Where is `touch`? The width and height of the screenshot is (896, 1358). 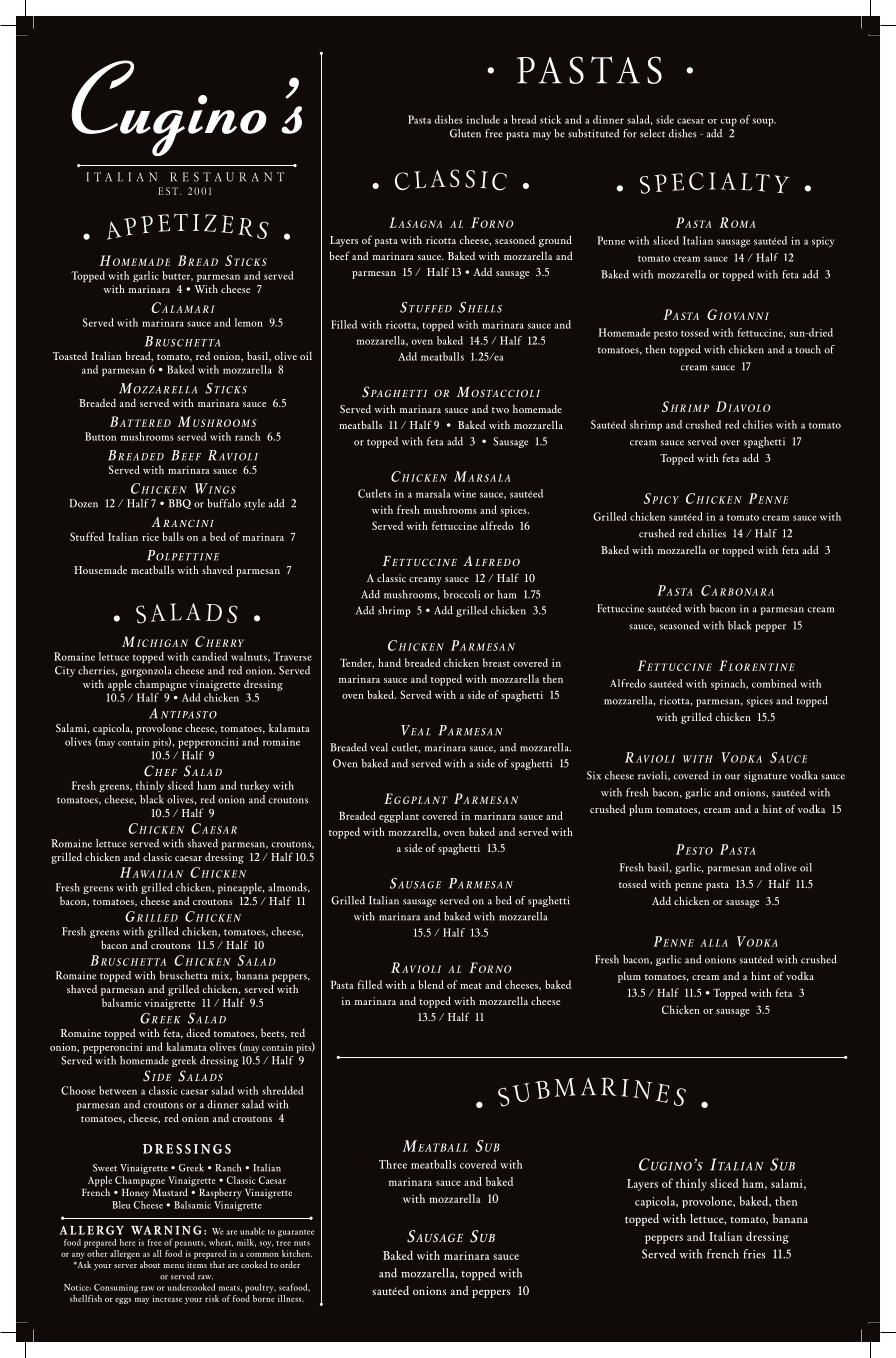 touch is located at coordinates (808, 349).
